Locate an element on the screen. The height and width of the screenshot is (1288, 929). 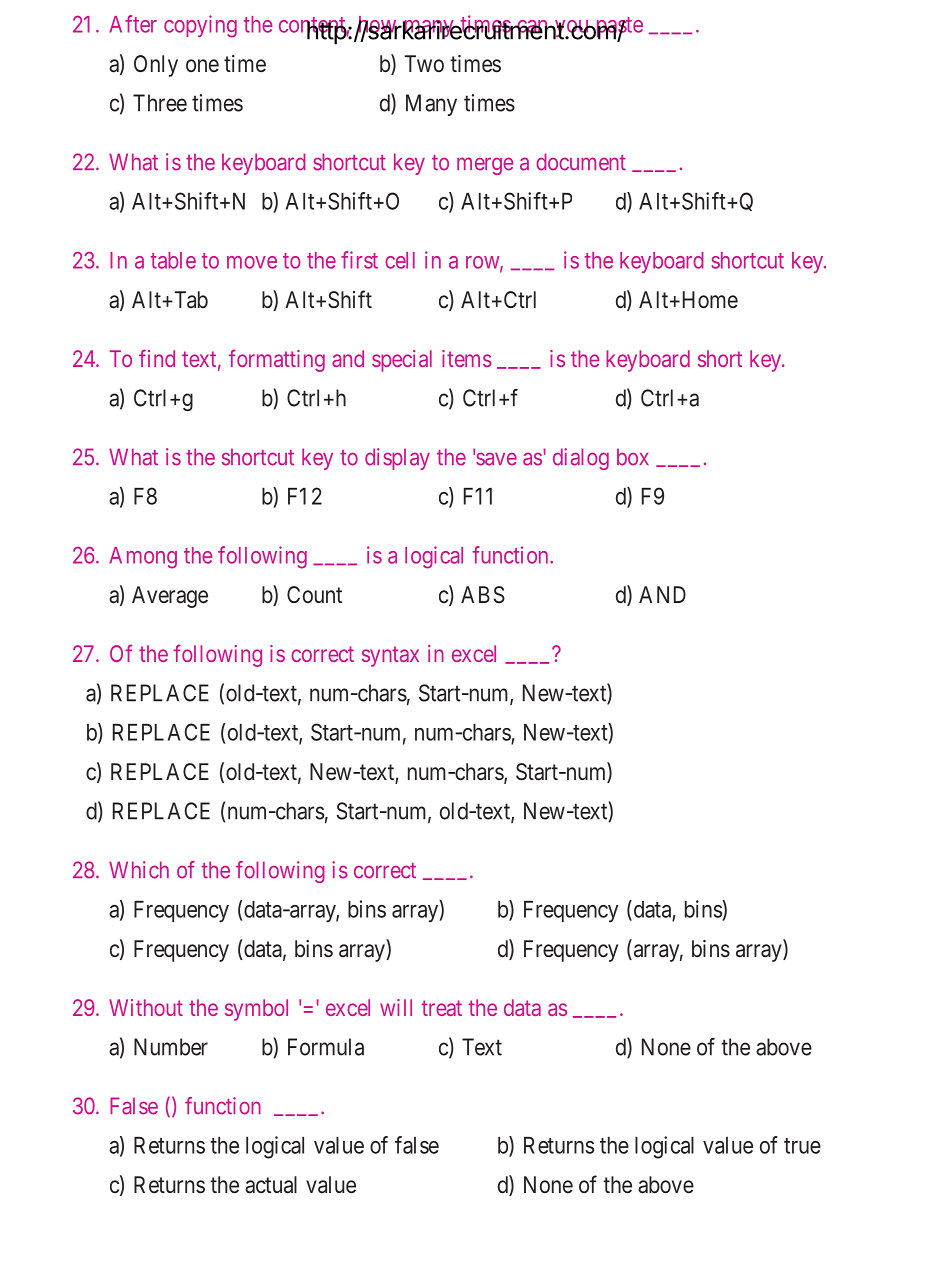
box is located at coordinates (633, 457).
